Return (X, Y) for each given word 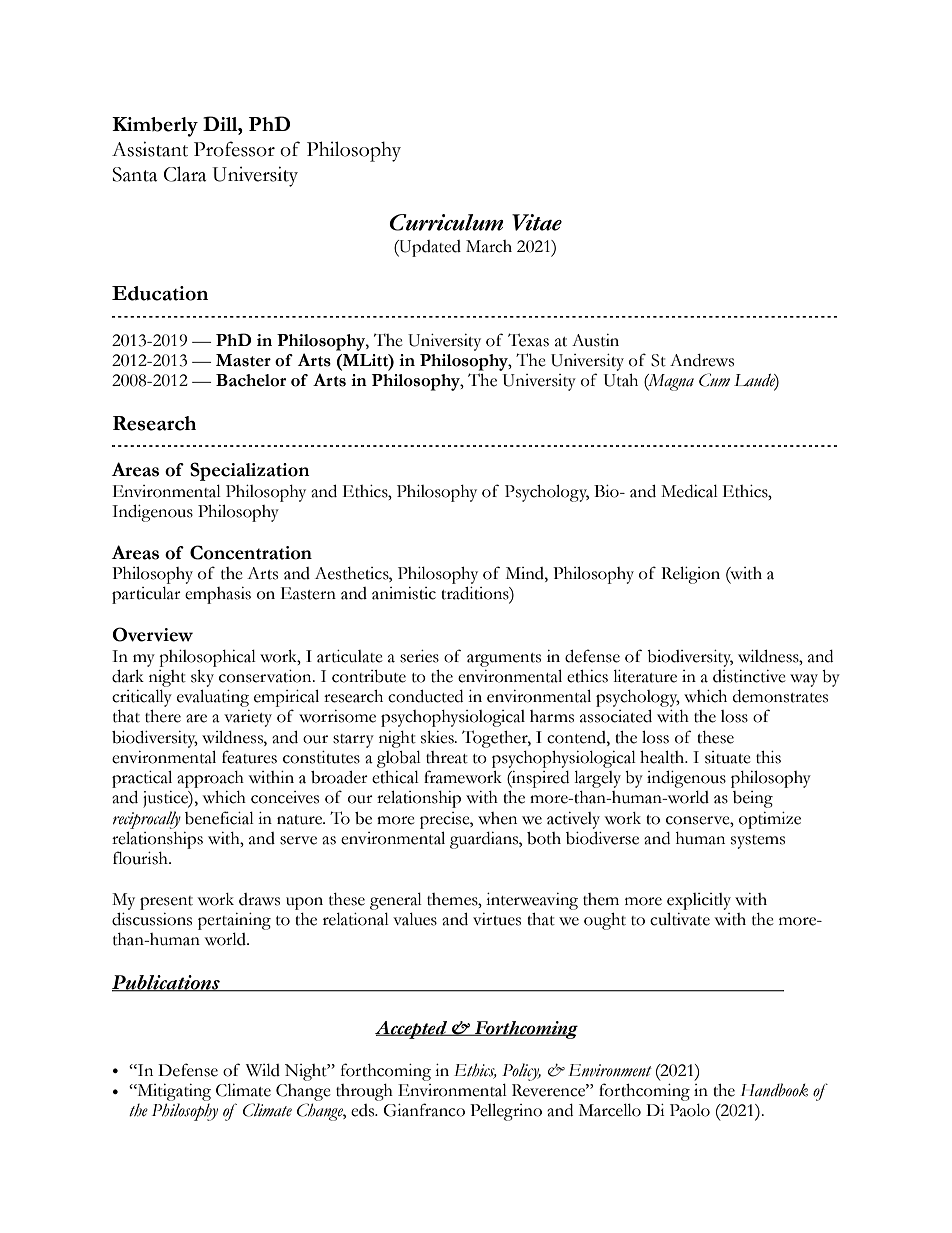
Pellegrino (506, 1112)
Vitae (537, 222)
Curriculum (446, 222)
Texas (528, 340)
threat (447, 757)
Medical (689, 491)
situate (728, 757)
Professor (234, 149)
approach (210, 779)
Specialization (250, 471)
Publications (167, 983)
